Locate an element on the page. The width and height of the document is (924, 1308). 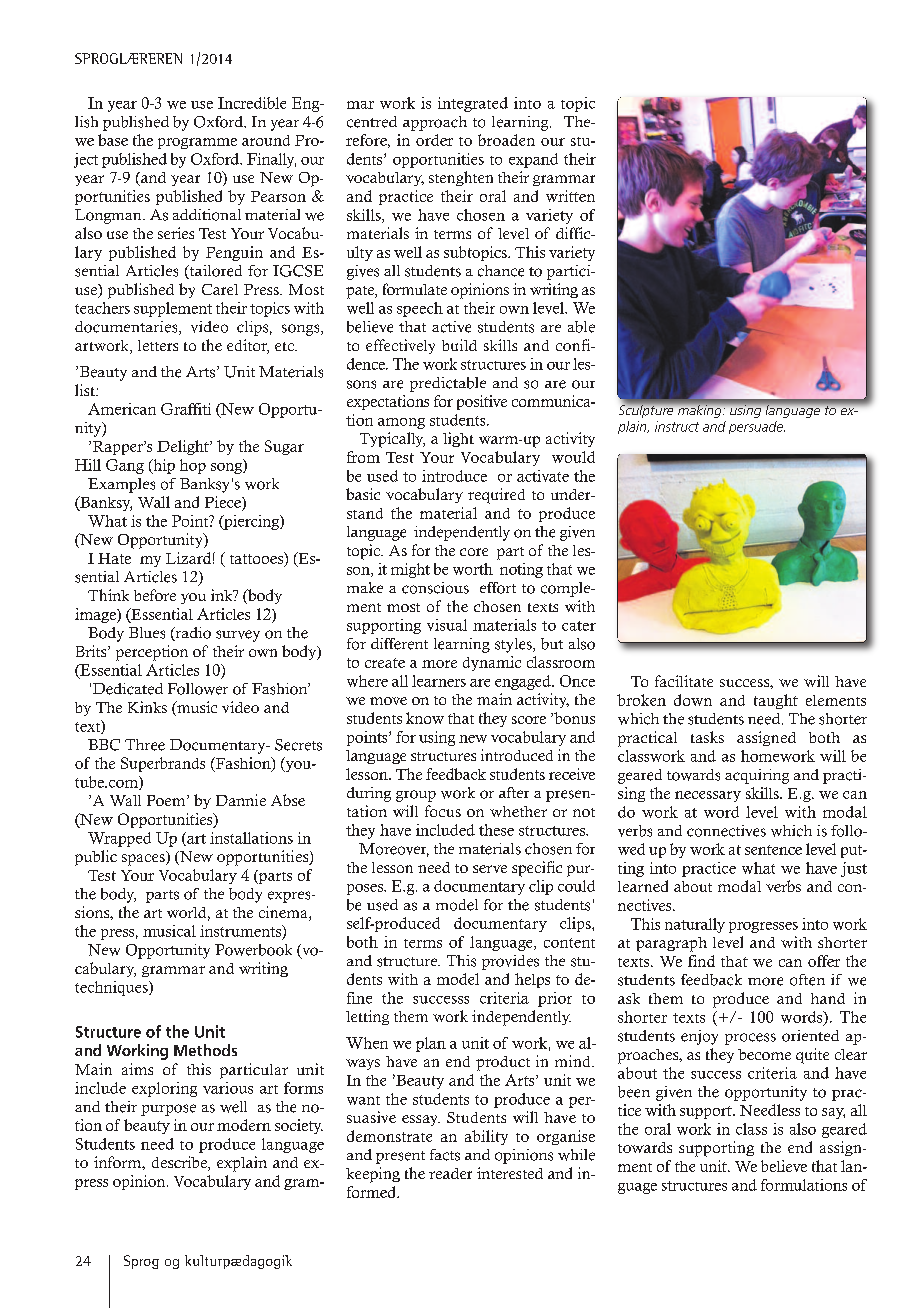
written is located at coordinates (570, 196).
